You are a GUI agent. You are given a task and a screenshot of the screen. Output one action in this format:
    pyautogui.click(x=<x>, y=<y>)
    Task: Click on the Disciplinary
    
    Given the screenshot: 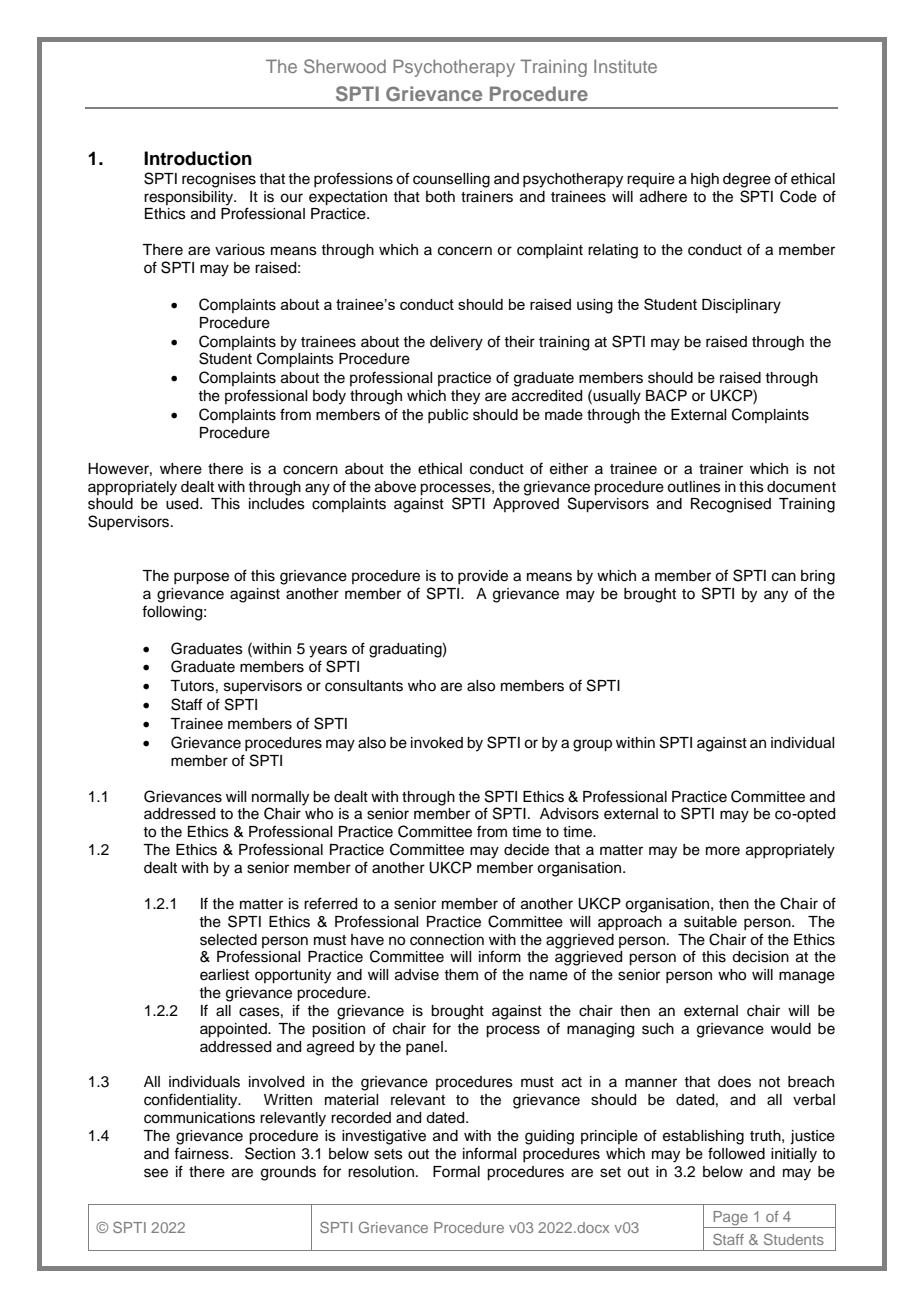 What is the action you would take?
    pyautogui.click(x=741, y=306)
